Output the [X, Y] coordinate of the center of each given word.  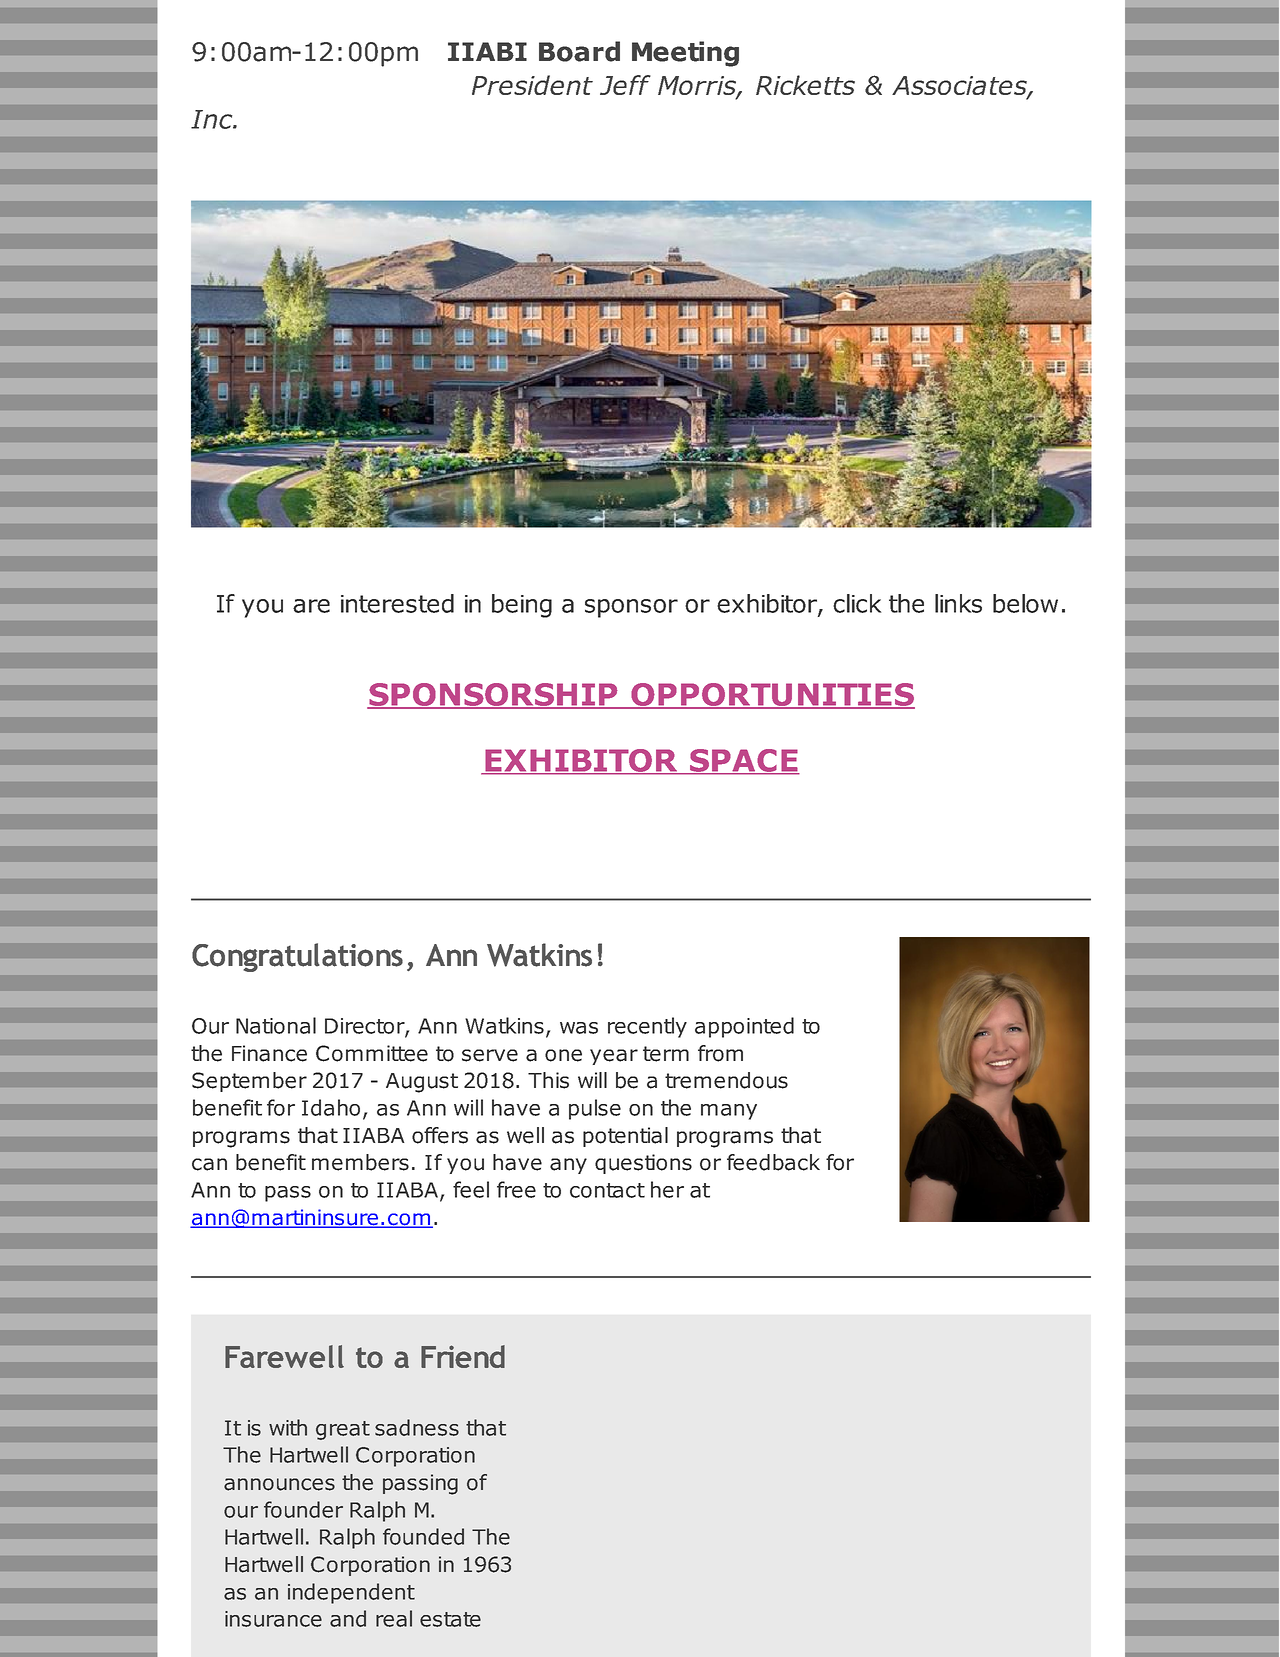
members [360, 1162]
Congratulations [297, 957]
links [958, 603]
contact [607, 1190]
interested [397, 603]
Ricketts [805, 85]
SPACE [744, 761]
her [667, 1189]
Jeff [625, 85]
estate [450, 1619]
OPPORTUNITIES [772, 695]
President [532, 85]
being [522, 606]
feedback [773, 1162]
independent [351, 1593]
